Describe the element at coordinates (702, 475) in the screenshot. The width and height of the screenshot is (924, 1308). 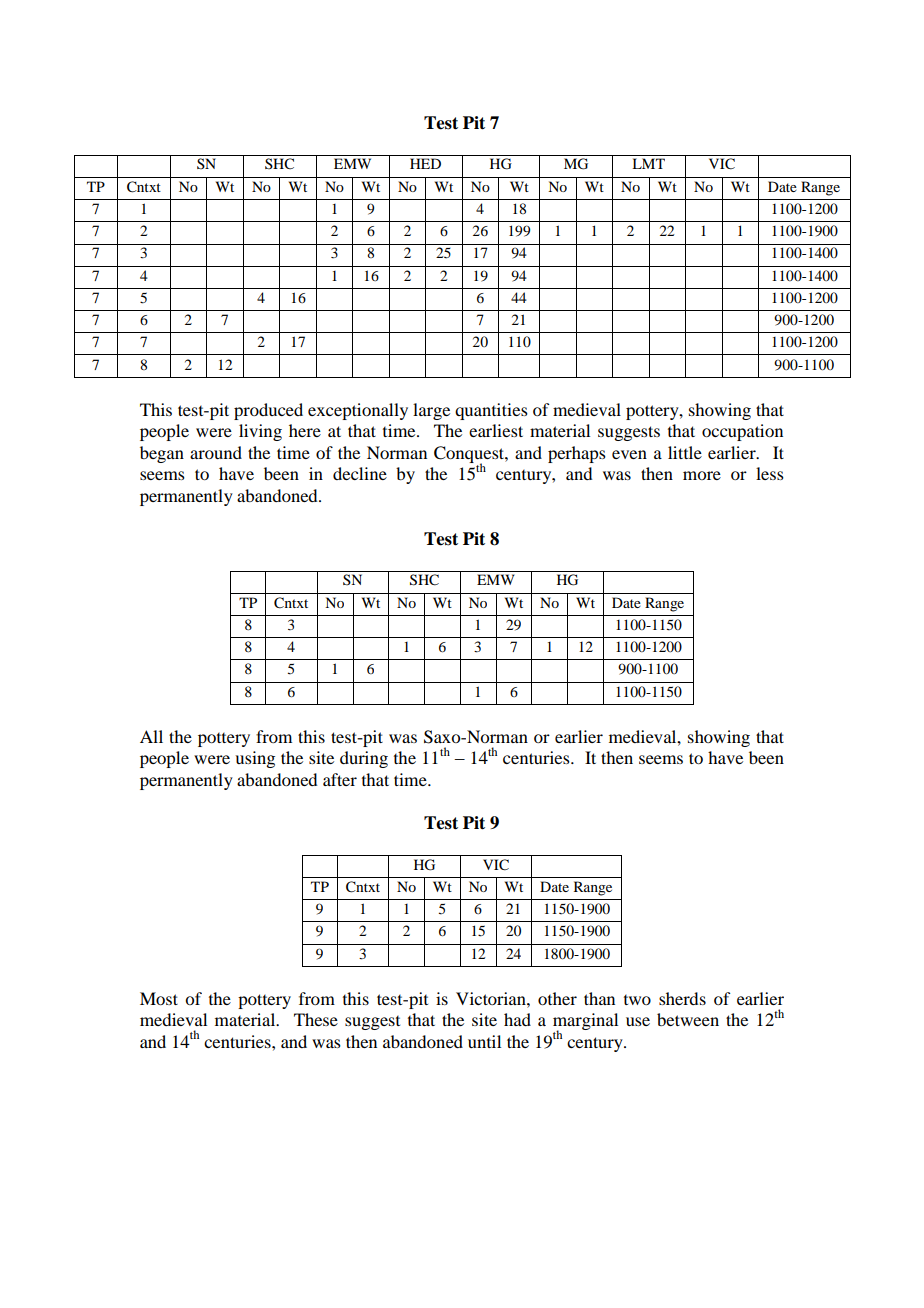
I see `more` at that location.
